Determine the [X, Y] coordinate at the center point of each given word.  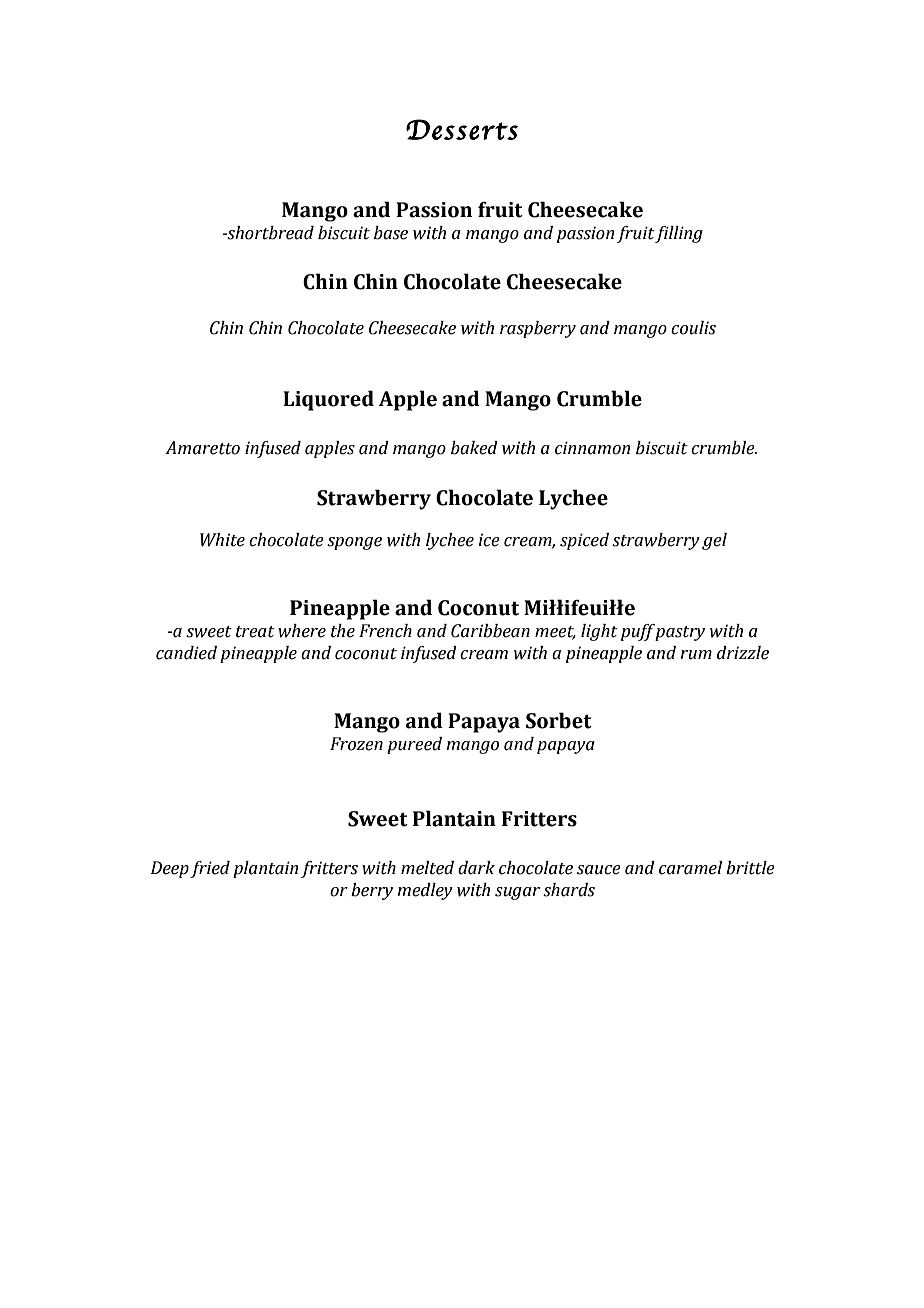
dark [476, 868]
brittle [750, 868]
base [391, 233]
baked [474, 448]
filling [679, 234]
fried [210, 869]
